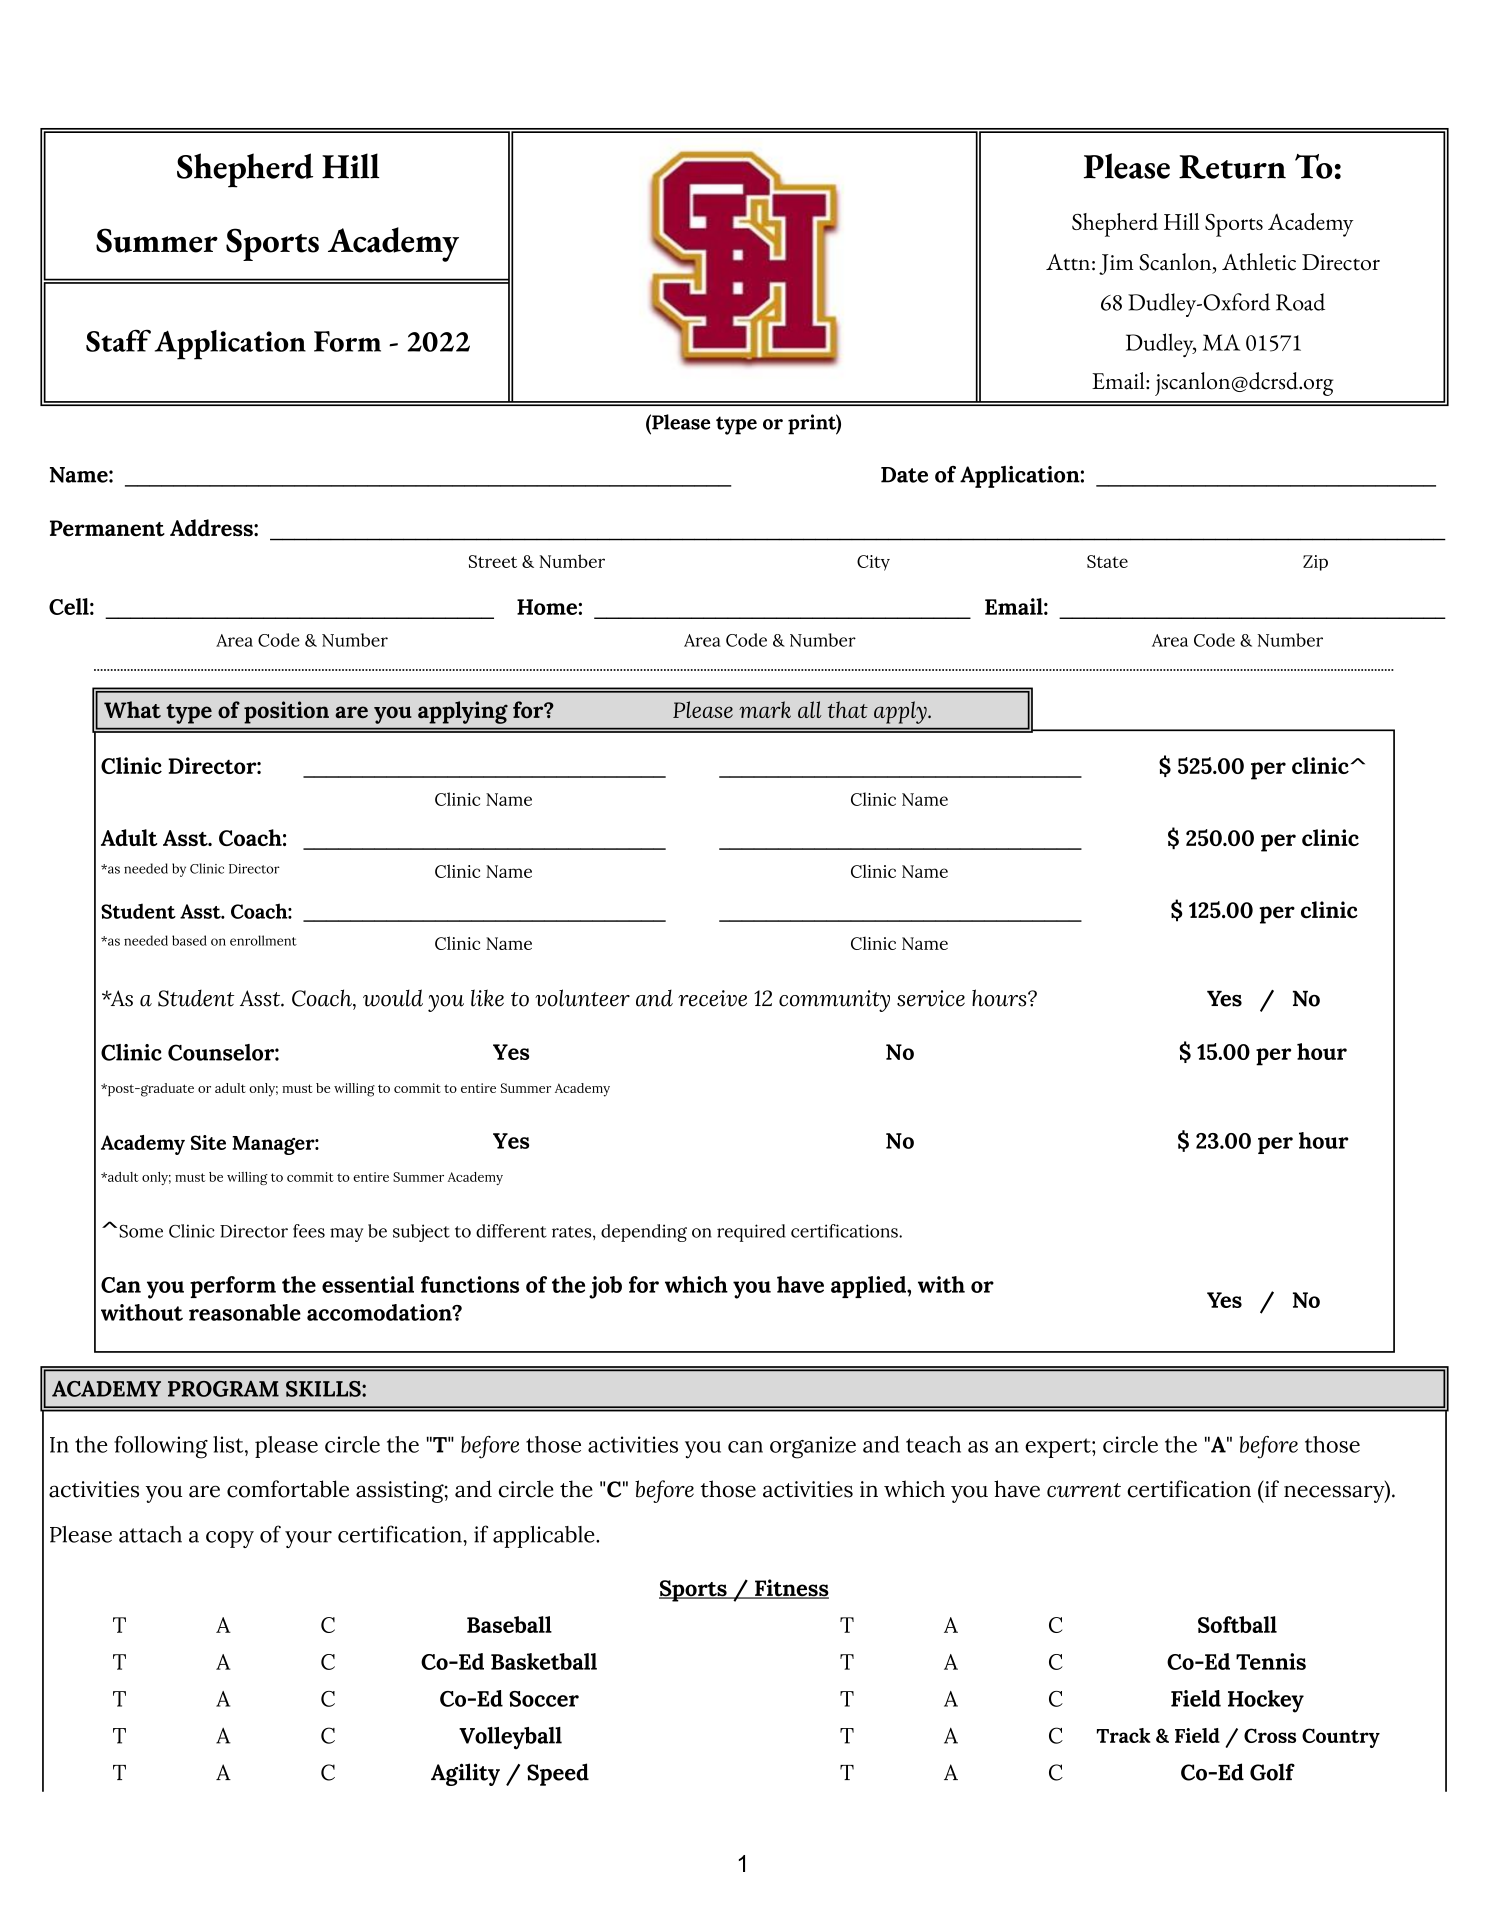 The height and width of the screenshot is (1926, 1489). What do you see at coordinates (263, 940) in the screenshot?
I see `enrollment` at bounding box center [263, 940].
